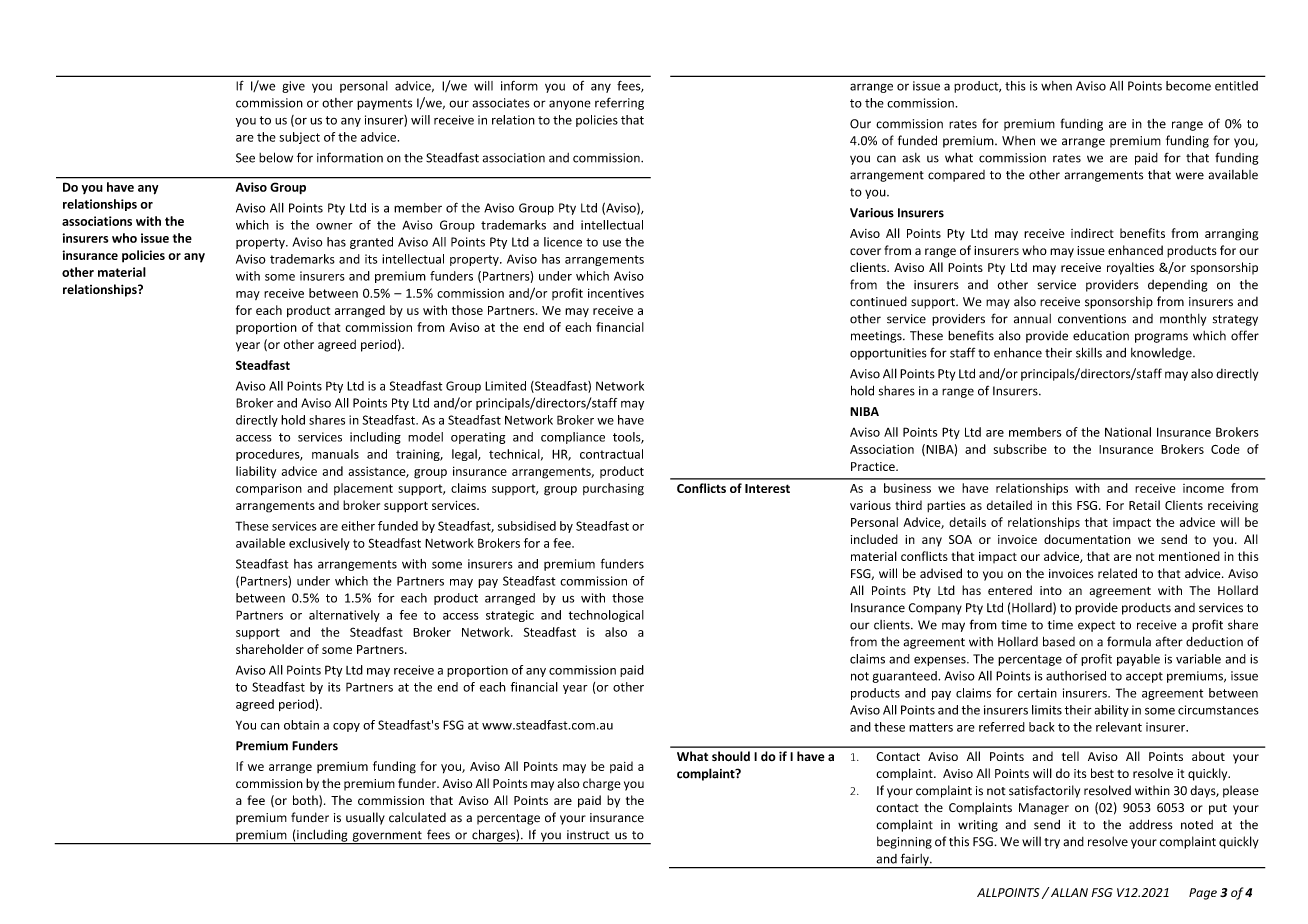  Describe the element at coordinates (1188, 86) in the page. I see `become` at that location.
